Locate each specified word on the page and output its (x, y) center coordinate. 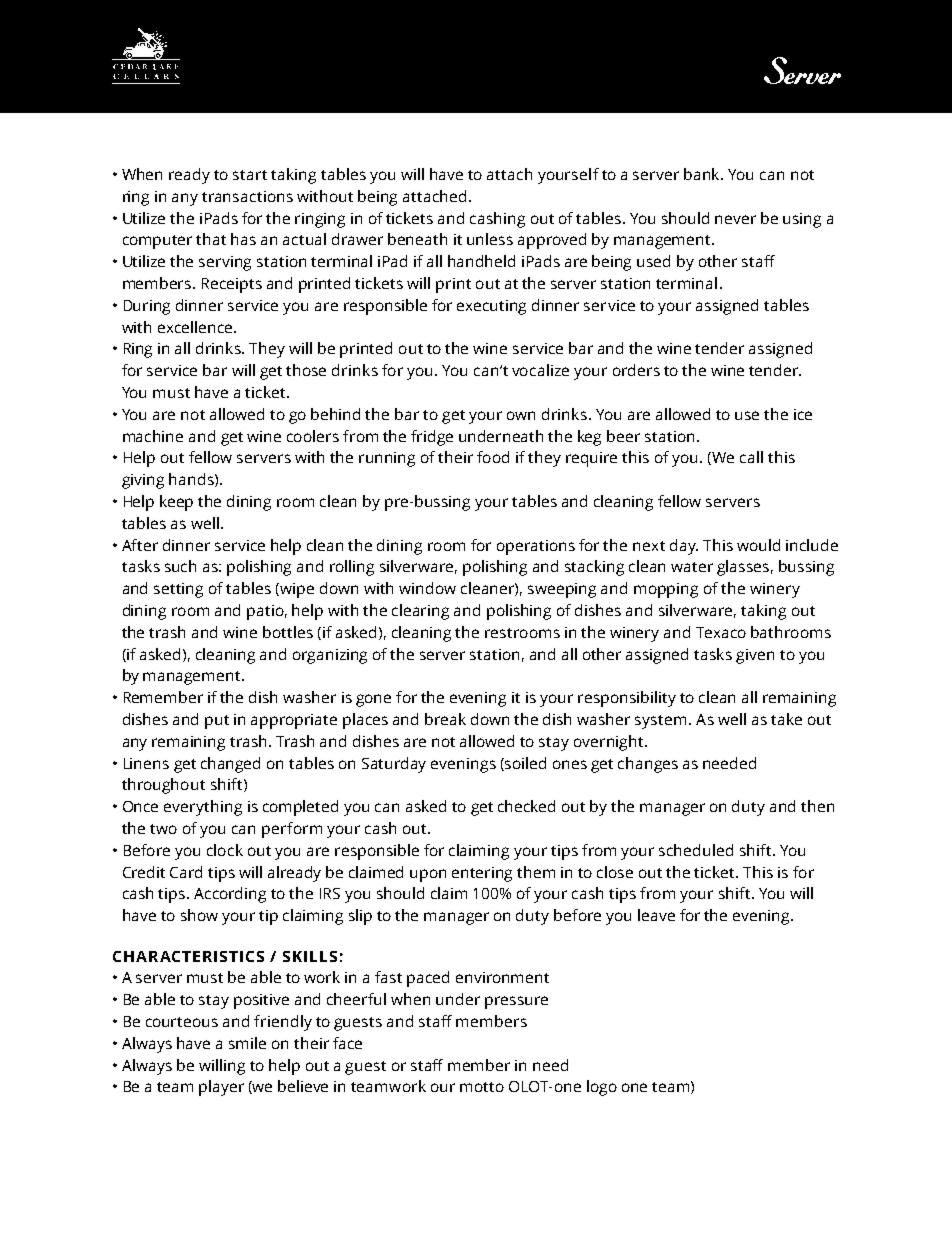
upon (428, 875)
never (735, 219)
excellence (196, 327)
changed (230, 765)
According (230, 895)
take (786, 719)
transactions (247, 196)
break (445, 719)
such (180, 566)
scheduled (696, 850)
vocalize (540, 370)
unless (490, 239)
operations (536, 547)
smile (247, 1043)
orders (636, 370)
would (758, 545)
